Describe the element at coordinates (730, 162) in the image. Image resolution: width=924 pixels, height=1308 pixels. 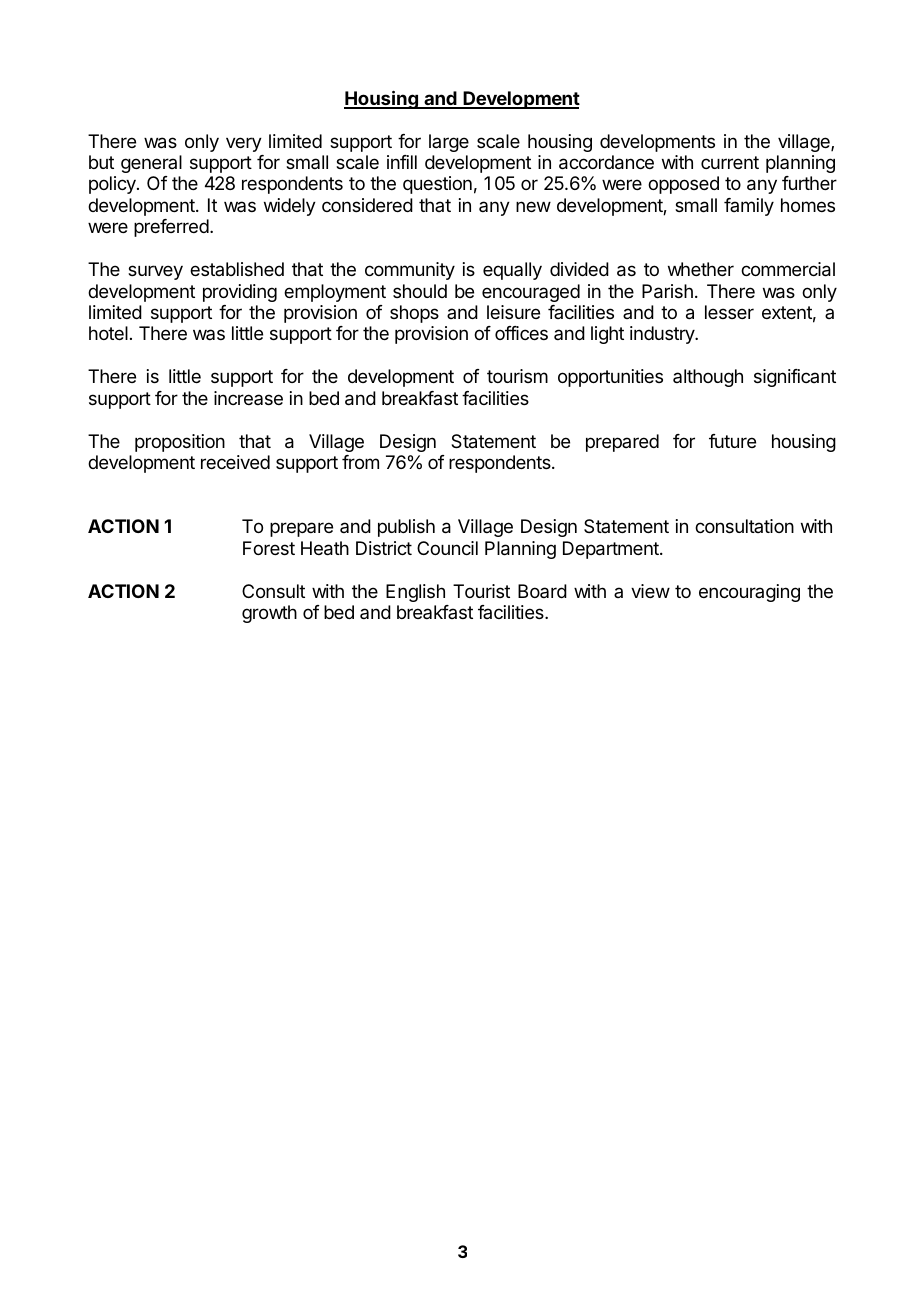
I see `current` at that location.
